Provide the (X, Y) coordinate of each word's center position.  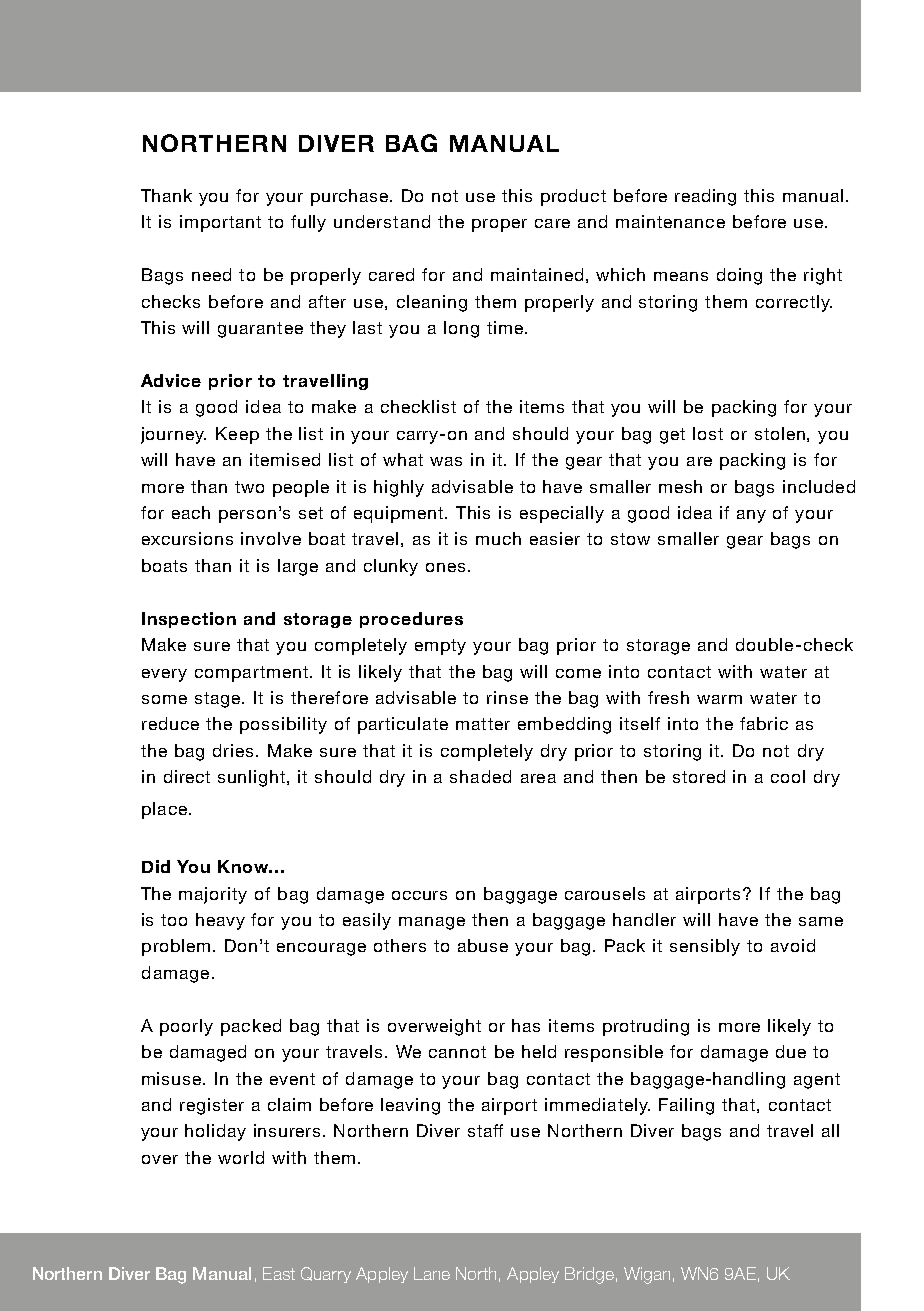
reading (705, 197)
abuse (483, 945)
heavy (220, 921)
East (279, 1273)
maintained (537, 274)
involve (271, 538)
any (751, 516)
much (498, 538)
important (220, 223)
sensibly (705, 947)
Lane (432, 1273)
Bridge (589, 1275)
